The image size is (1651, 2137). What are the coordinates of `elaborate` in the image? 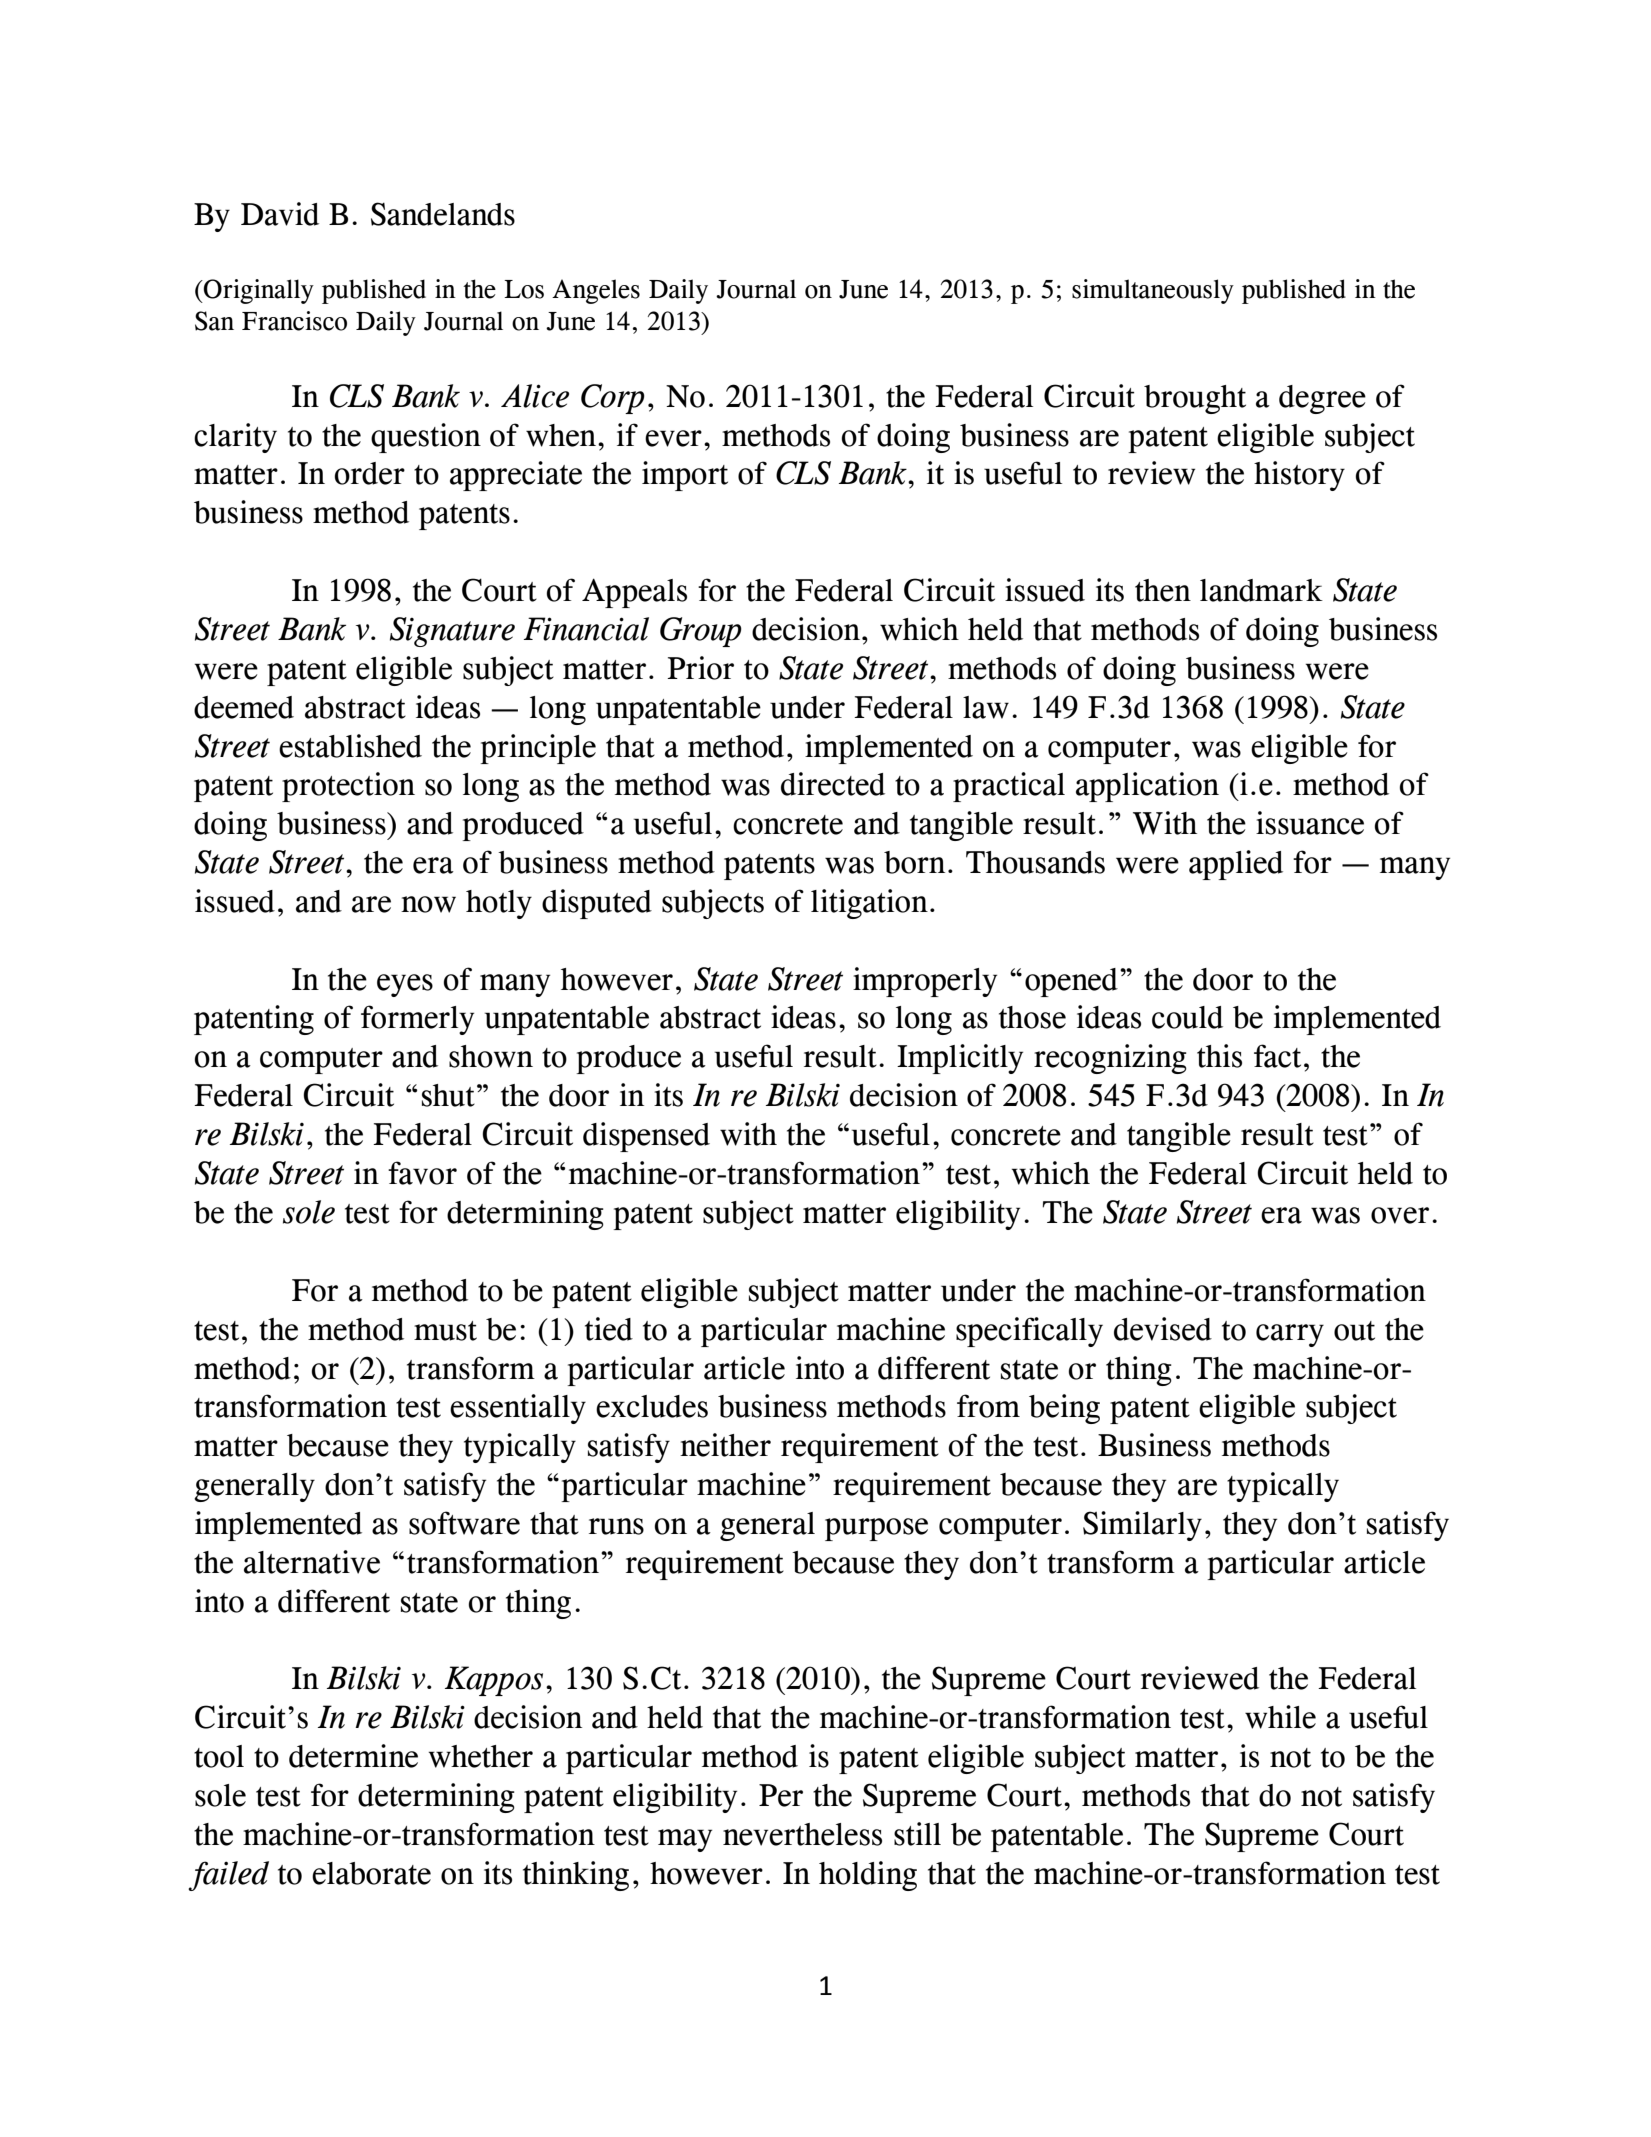 It's located at (371, 1873).
